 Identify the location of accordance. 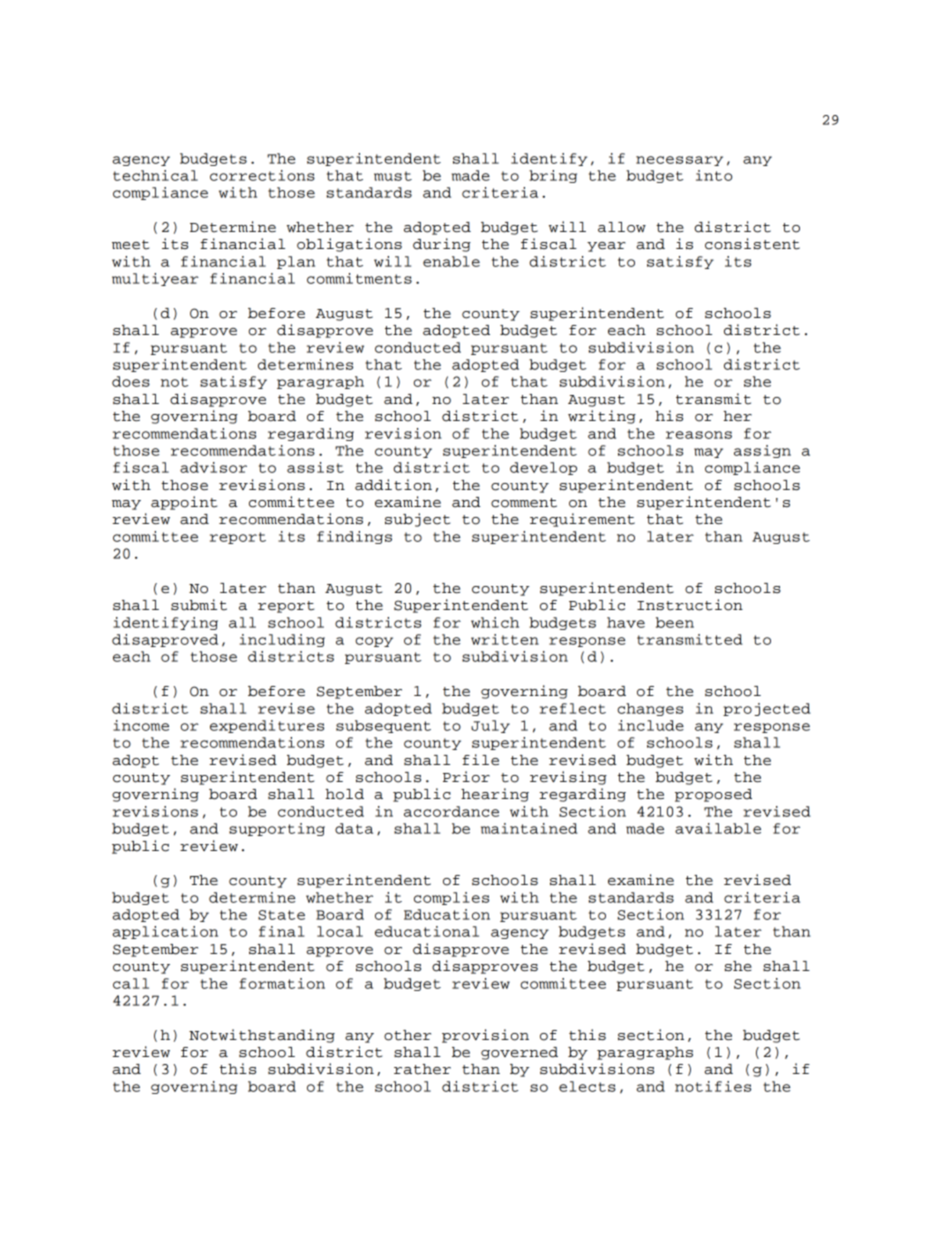
(451, 811).
